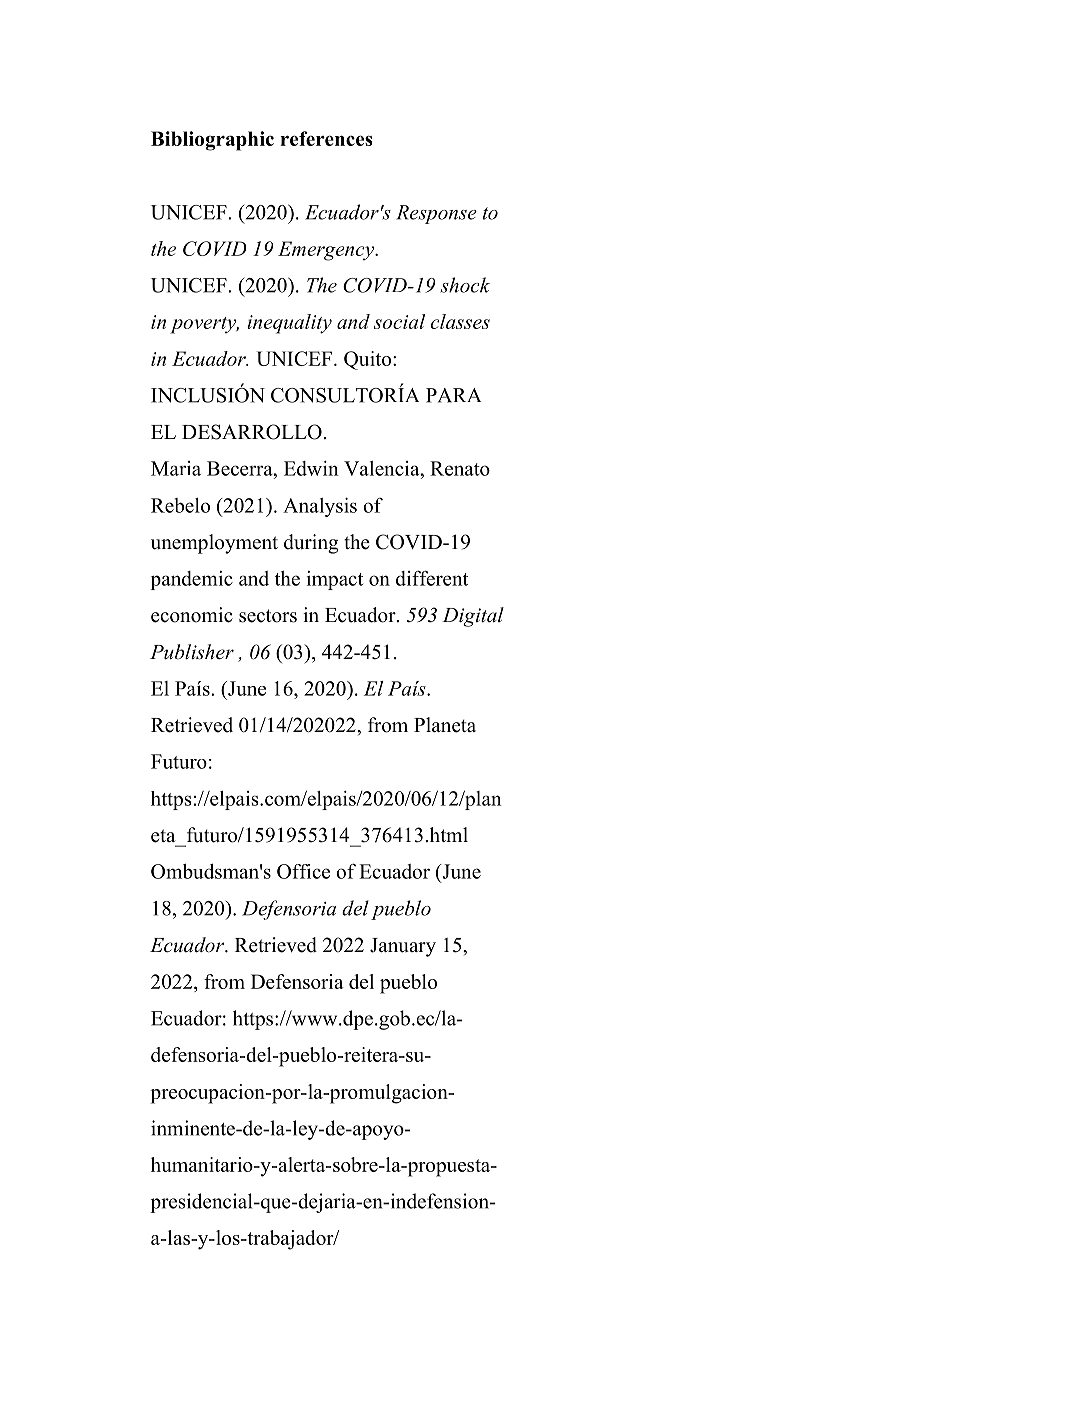 The image size is (1083, 1402). What do you see at coordinates (473, 617) in the screenshot?
I see `Digital` at bounding box center [473, 617].
